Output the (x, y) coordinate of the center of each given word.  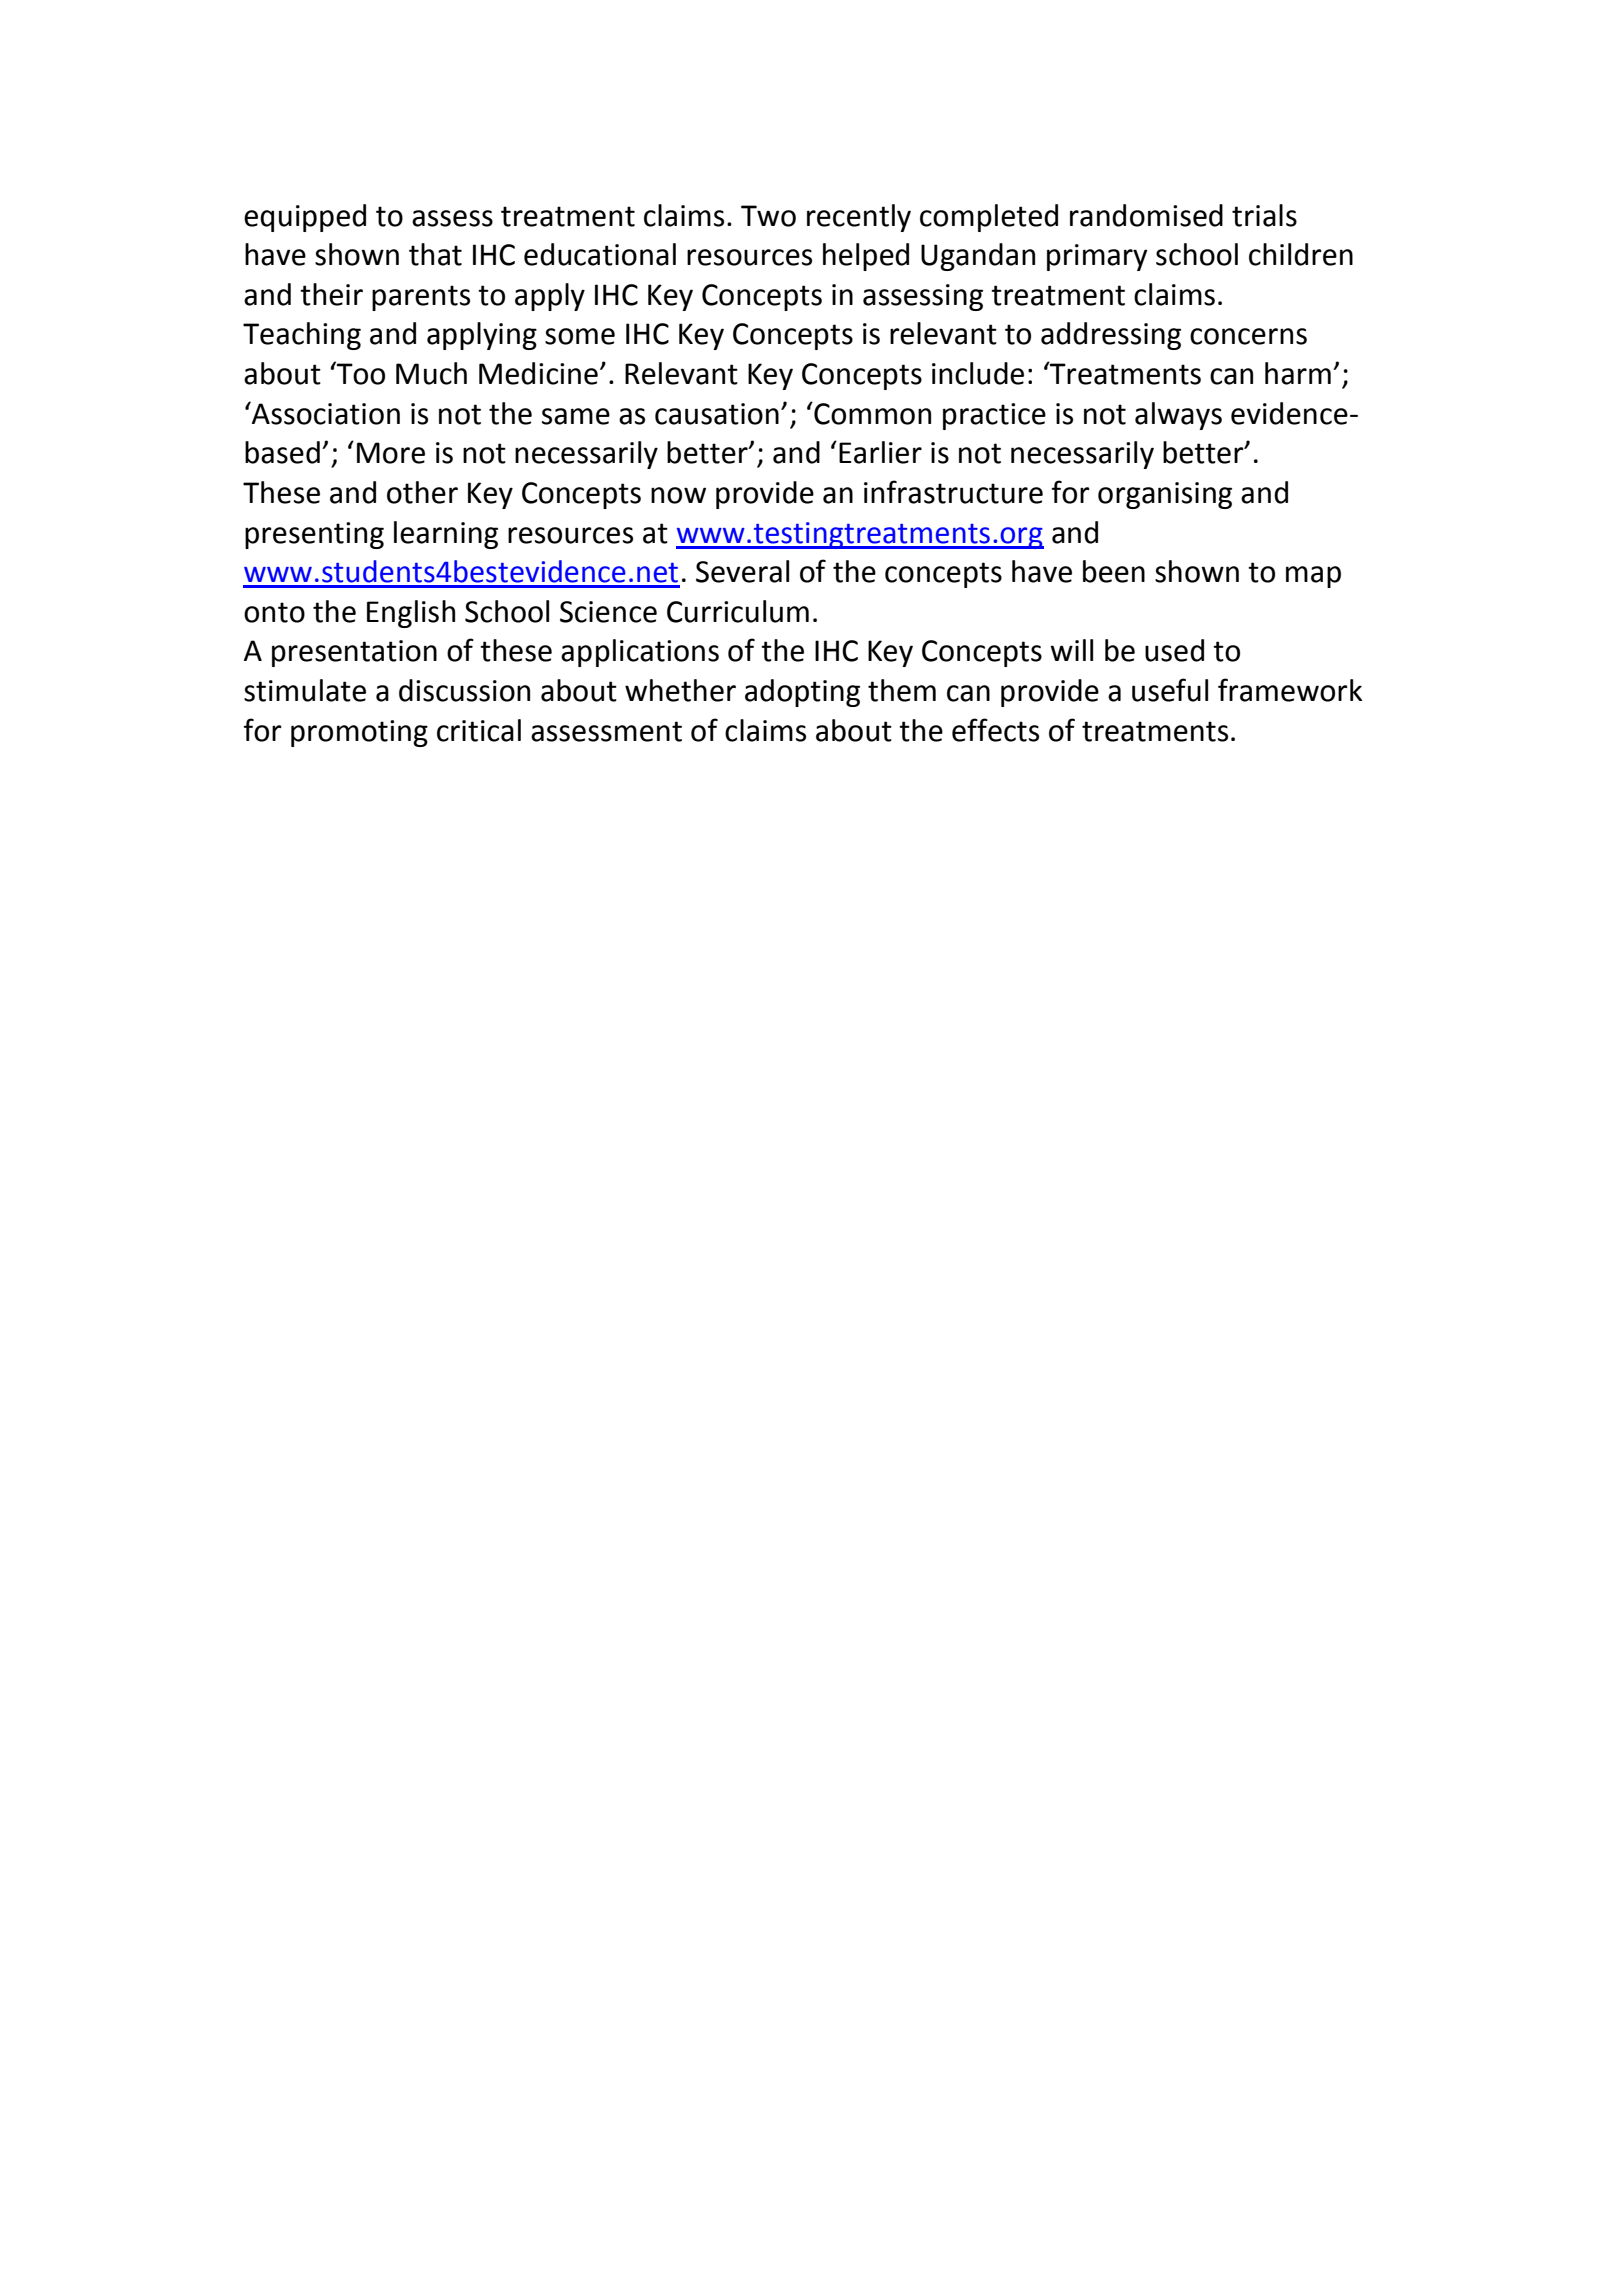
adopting (802, 693)
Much (431, 373)
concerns (1248, 336)
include (978, 373)
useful (1170, 690)
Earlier (880, 452)
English (411, 614)
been (1114, 571)
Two (768, 216)
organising (1165, 495)
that (435, 254)
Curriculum (738, 611)
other (422, 492)
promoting (359, 733)
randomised (1146, 215)
